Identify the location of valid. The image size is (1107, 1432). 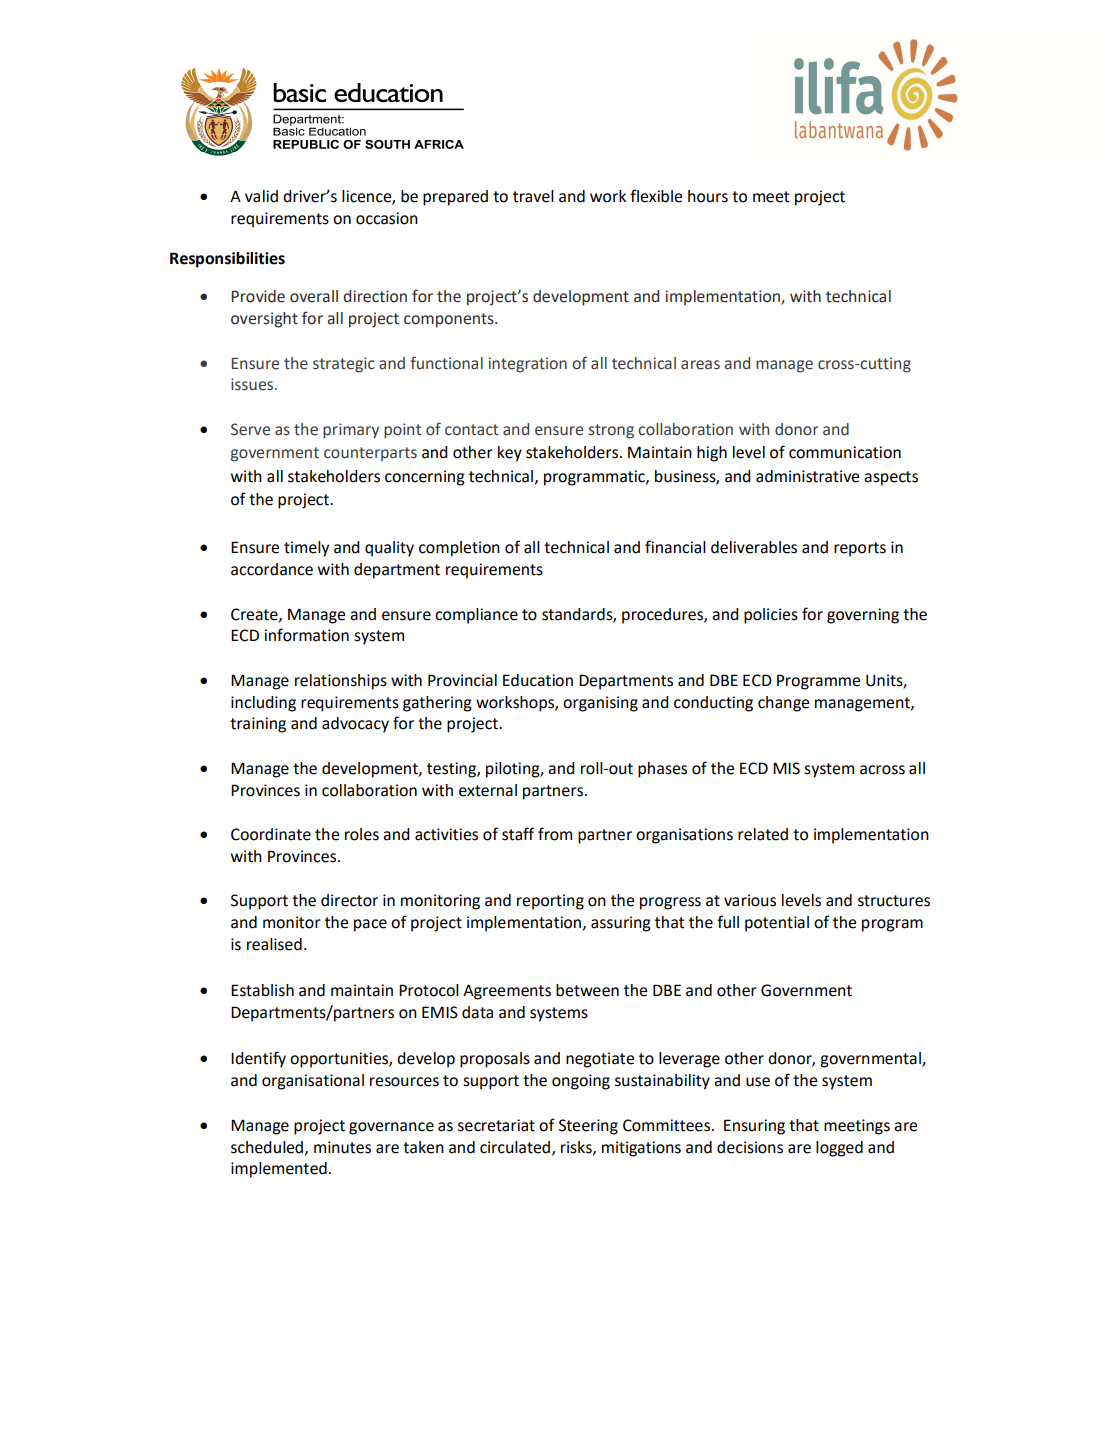
(261, 196).
